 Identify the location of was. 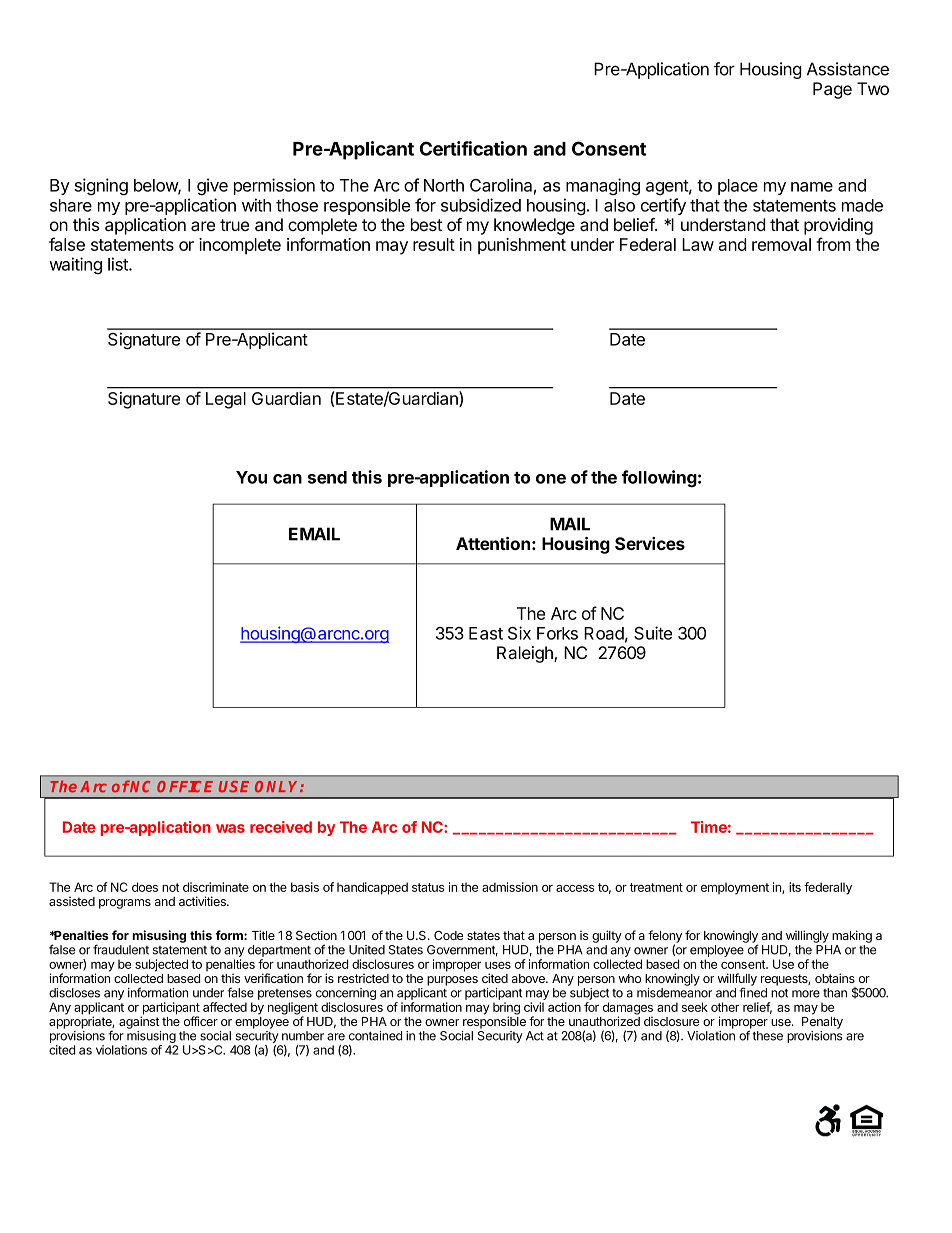
(230, 828).
